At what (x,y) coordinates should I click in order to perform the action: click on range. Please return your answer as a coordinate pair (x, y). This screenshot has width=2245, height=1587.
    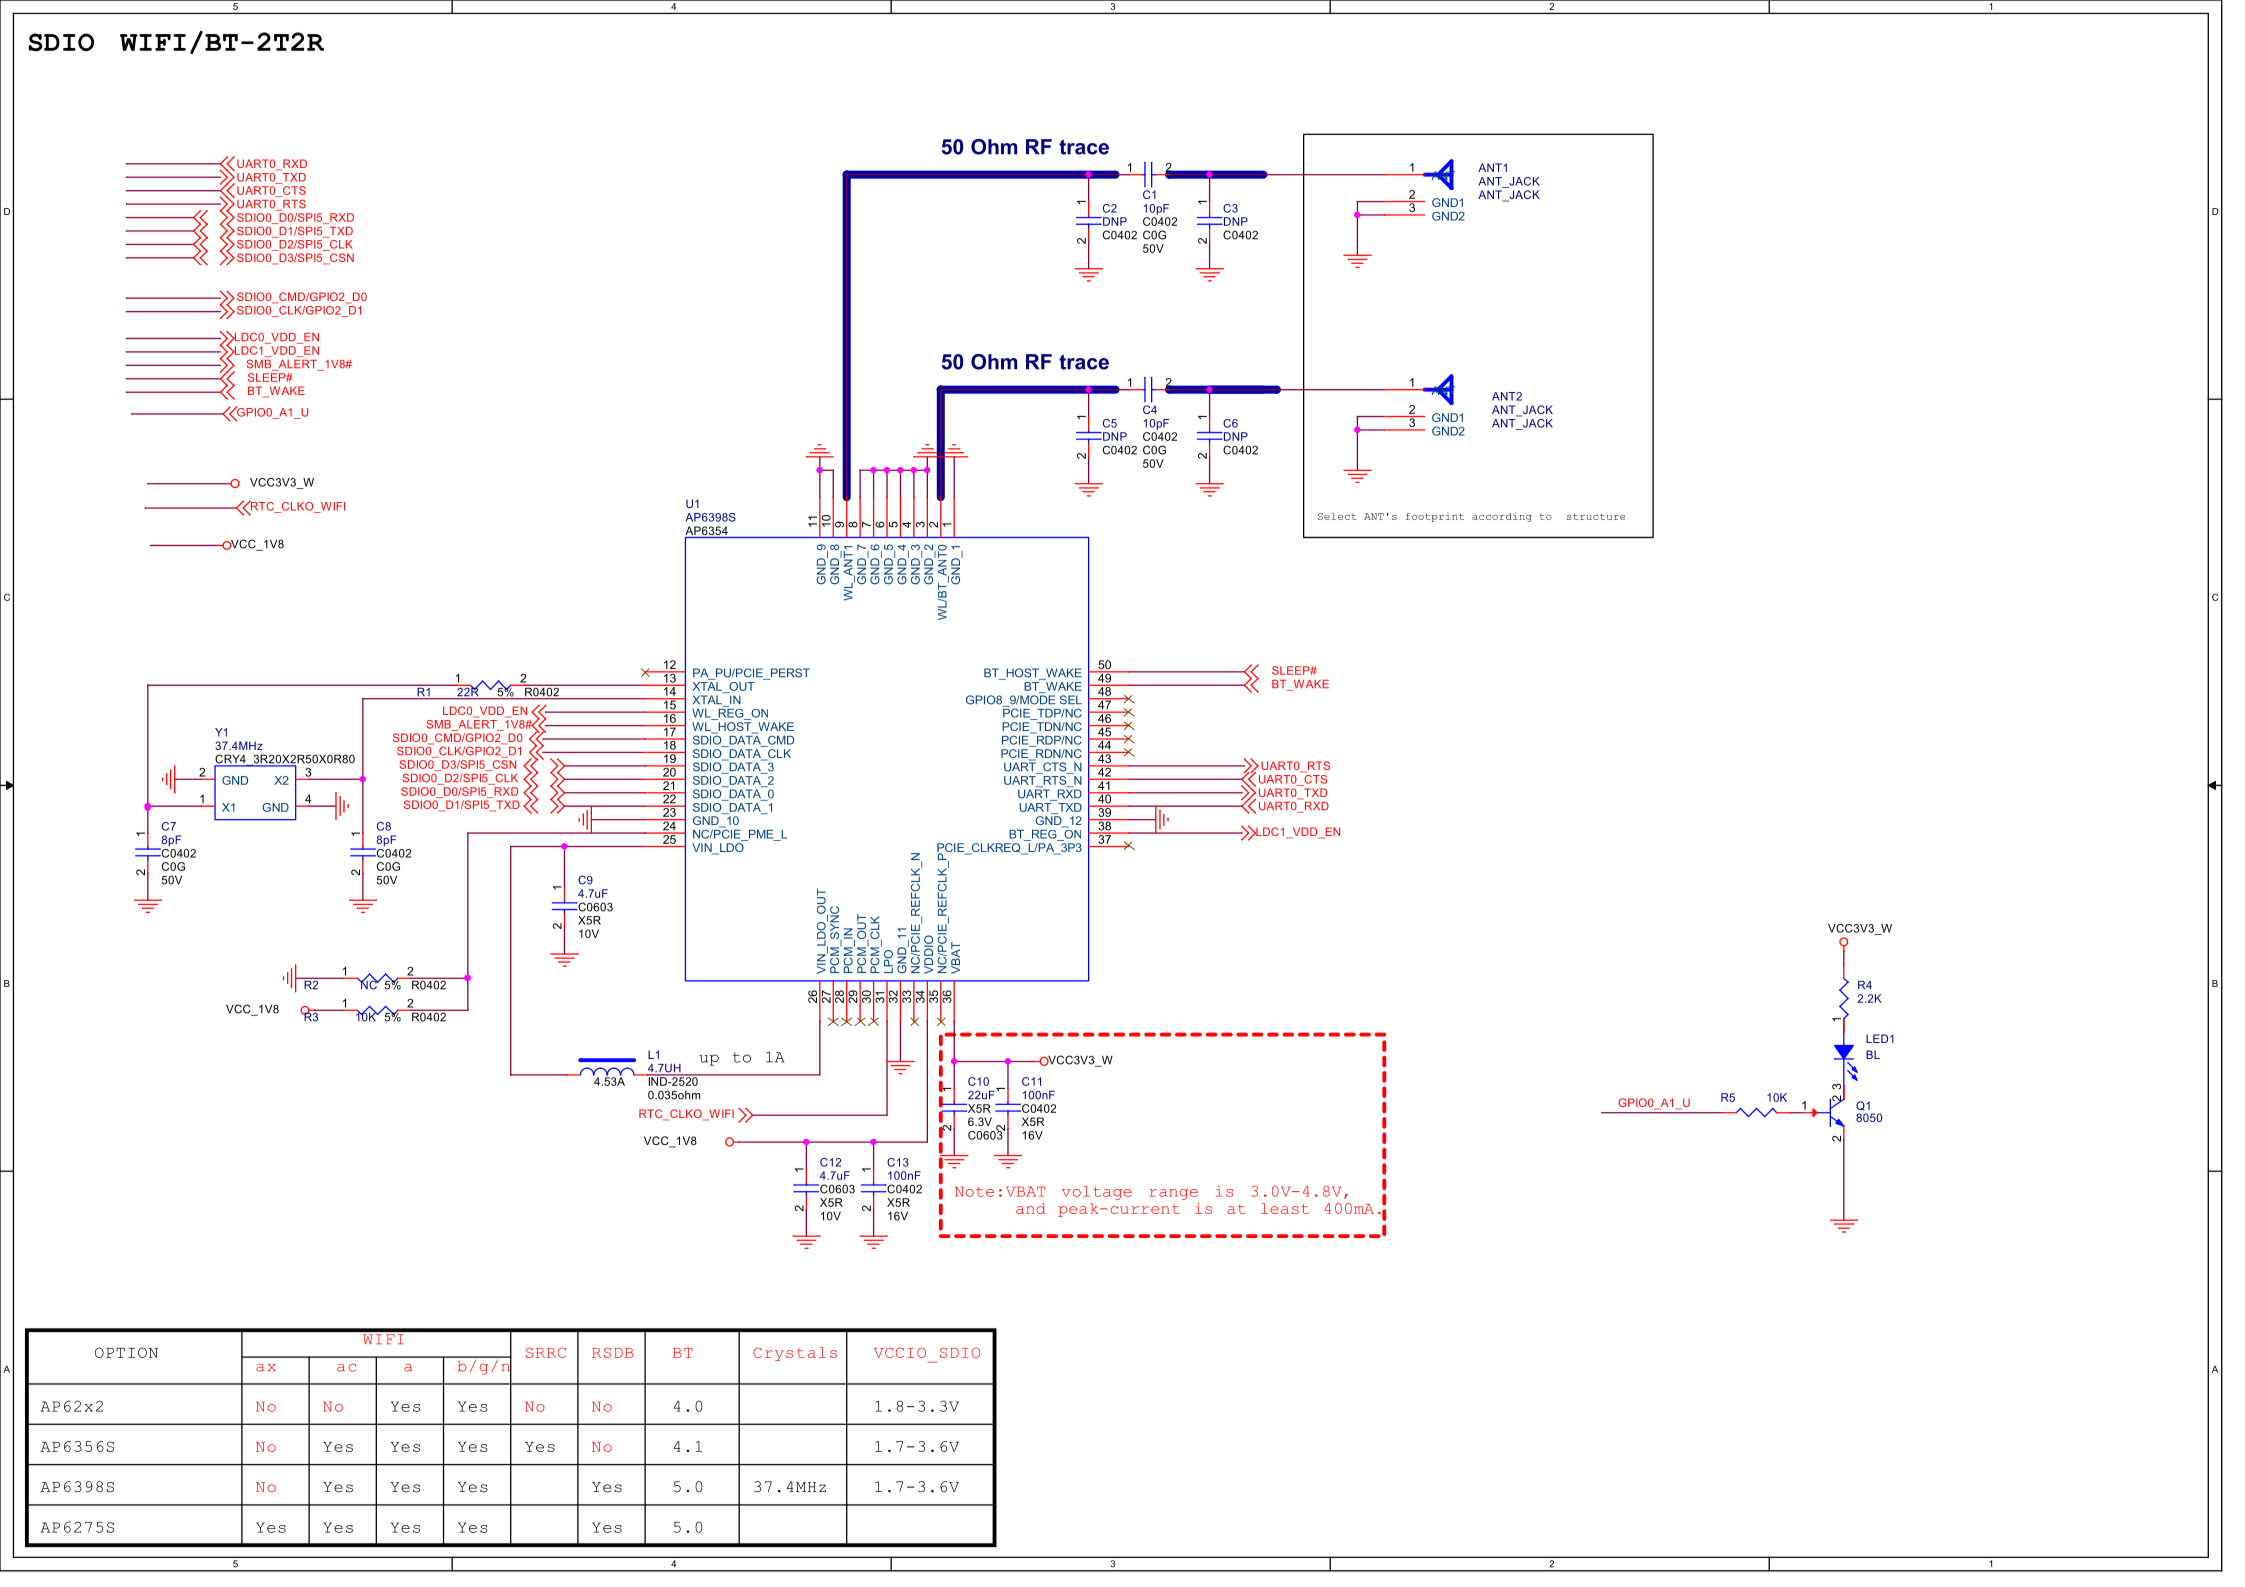
    Looking at the image, I should click on (1173, 1194).
